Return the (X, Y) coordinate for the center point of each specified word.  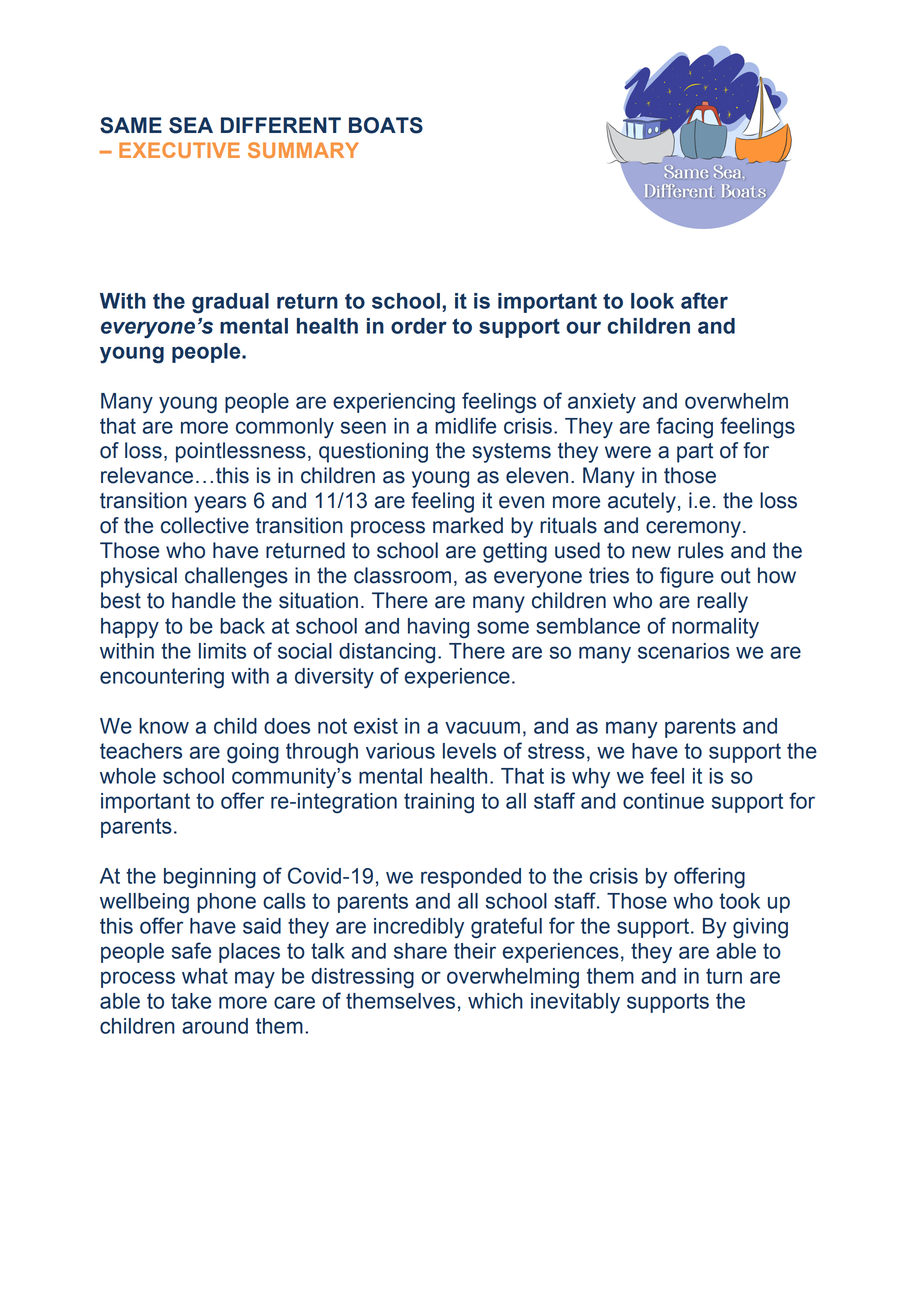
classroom (402, 575)
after (704, 300)
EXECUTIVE (179, 150)
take (191, 1001)
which (495, 1001)
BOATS (386, 125)
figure (687, 577)
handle (204, 600)
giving (760, 928)
